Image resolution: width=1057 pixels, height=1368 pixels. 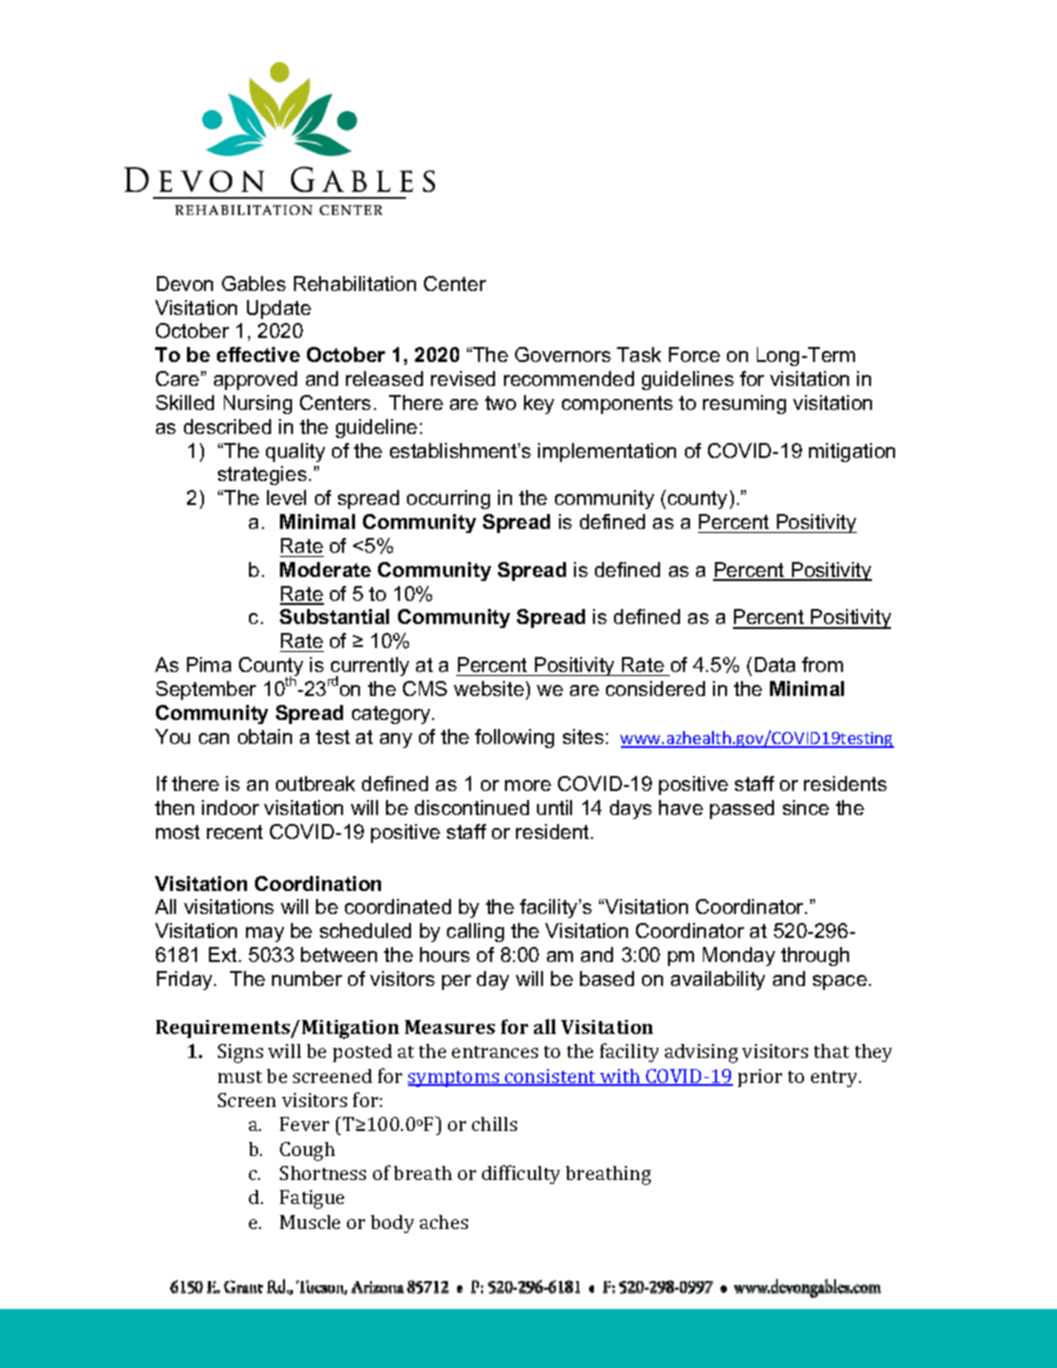 I want to click on since, so click(x=806, y=807).
